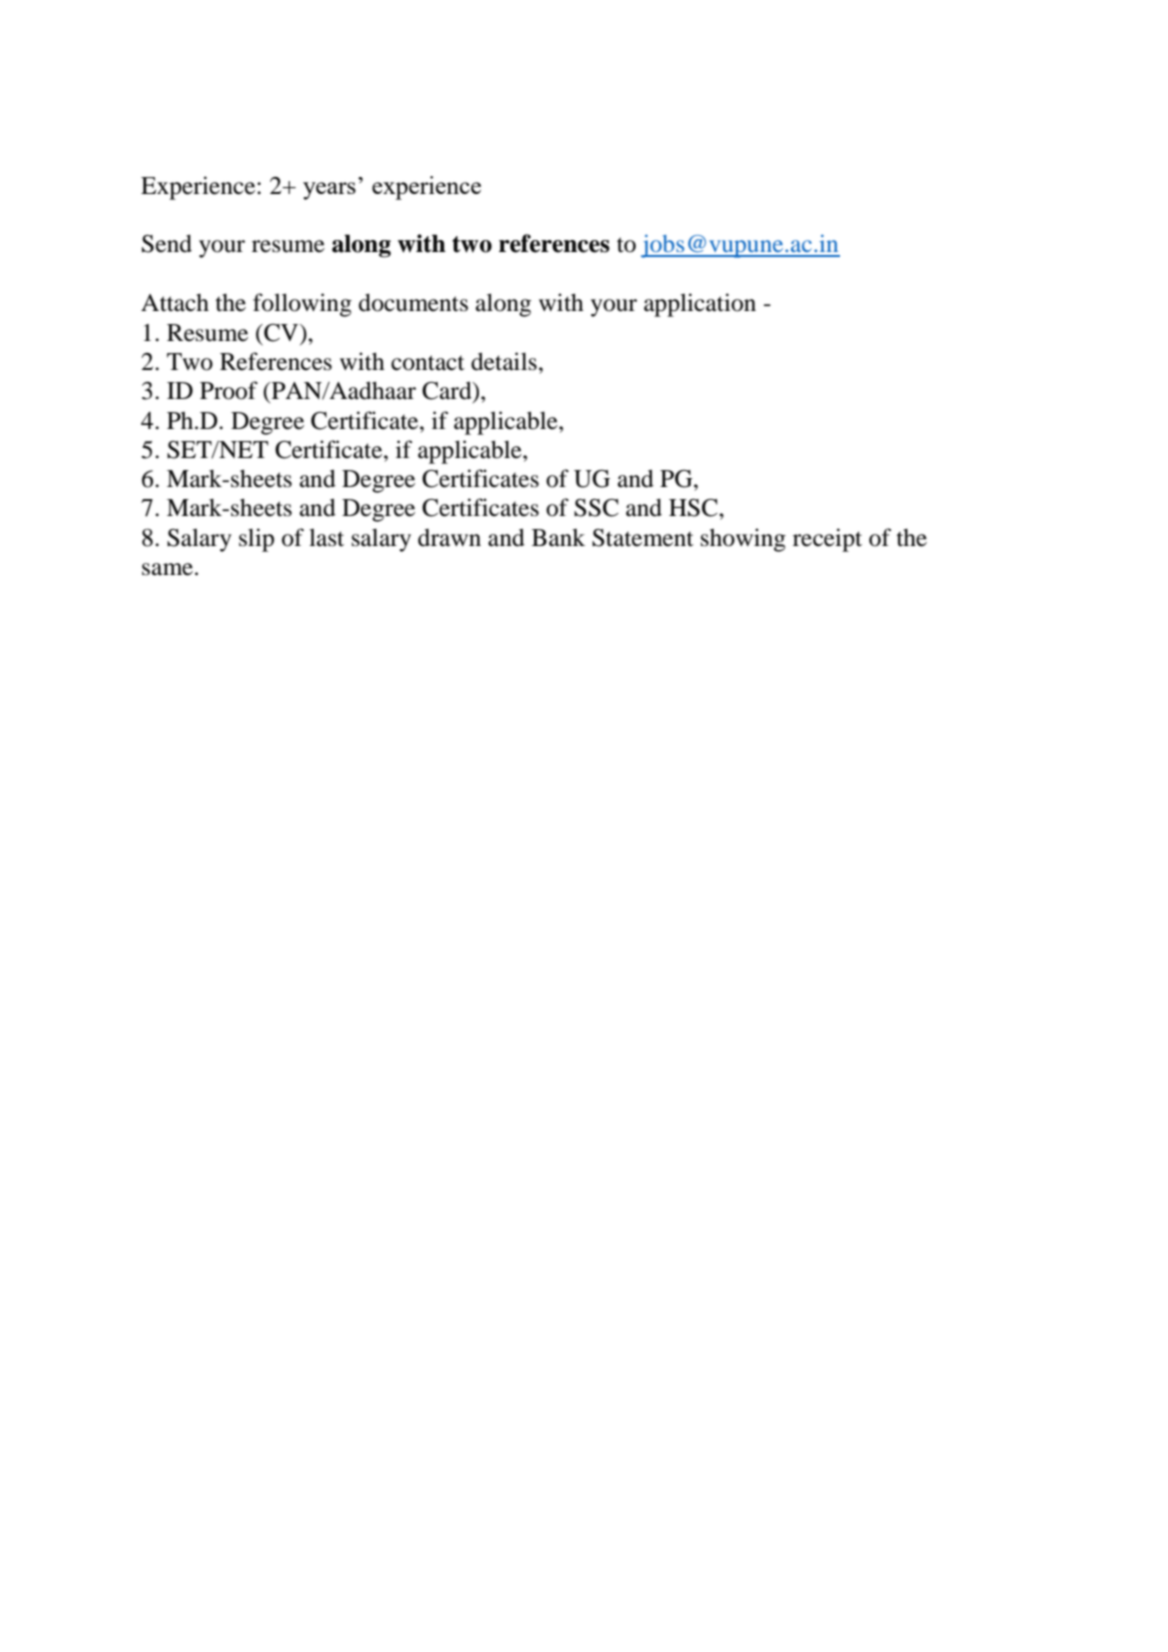 The height and width of the screenshot is (1652, 1168). I want to click on contact, so click(428, 363).
